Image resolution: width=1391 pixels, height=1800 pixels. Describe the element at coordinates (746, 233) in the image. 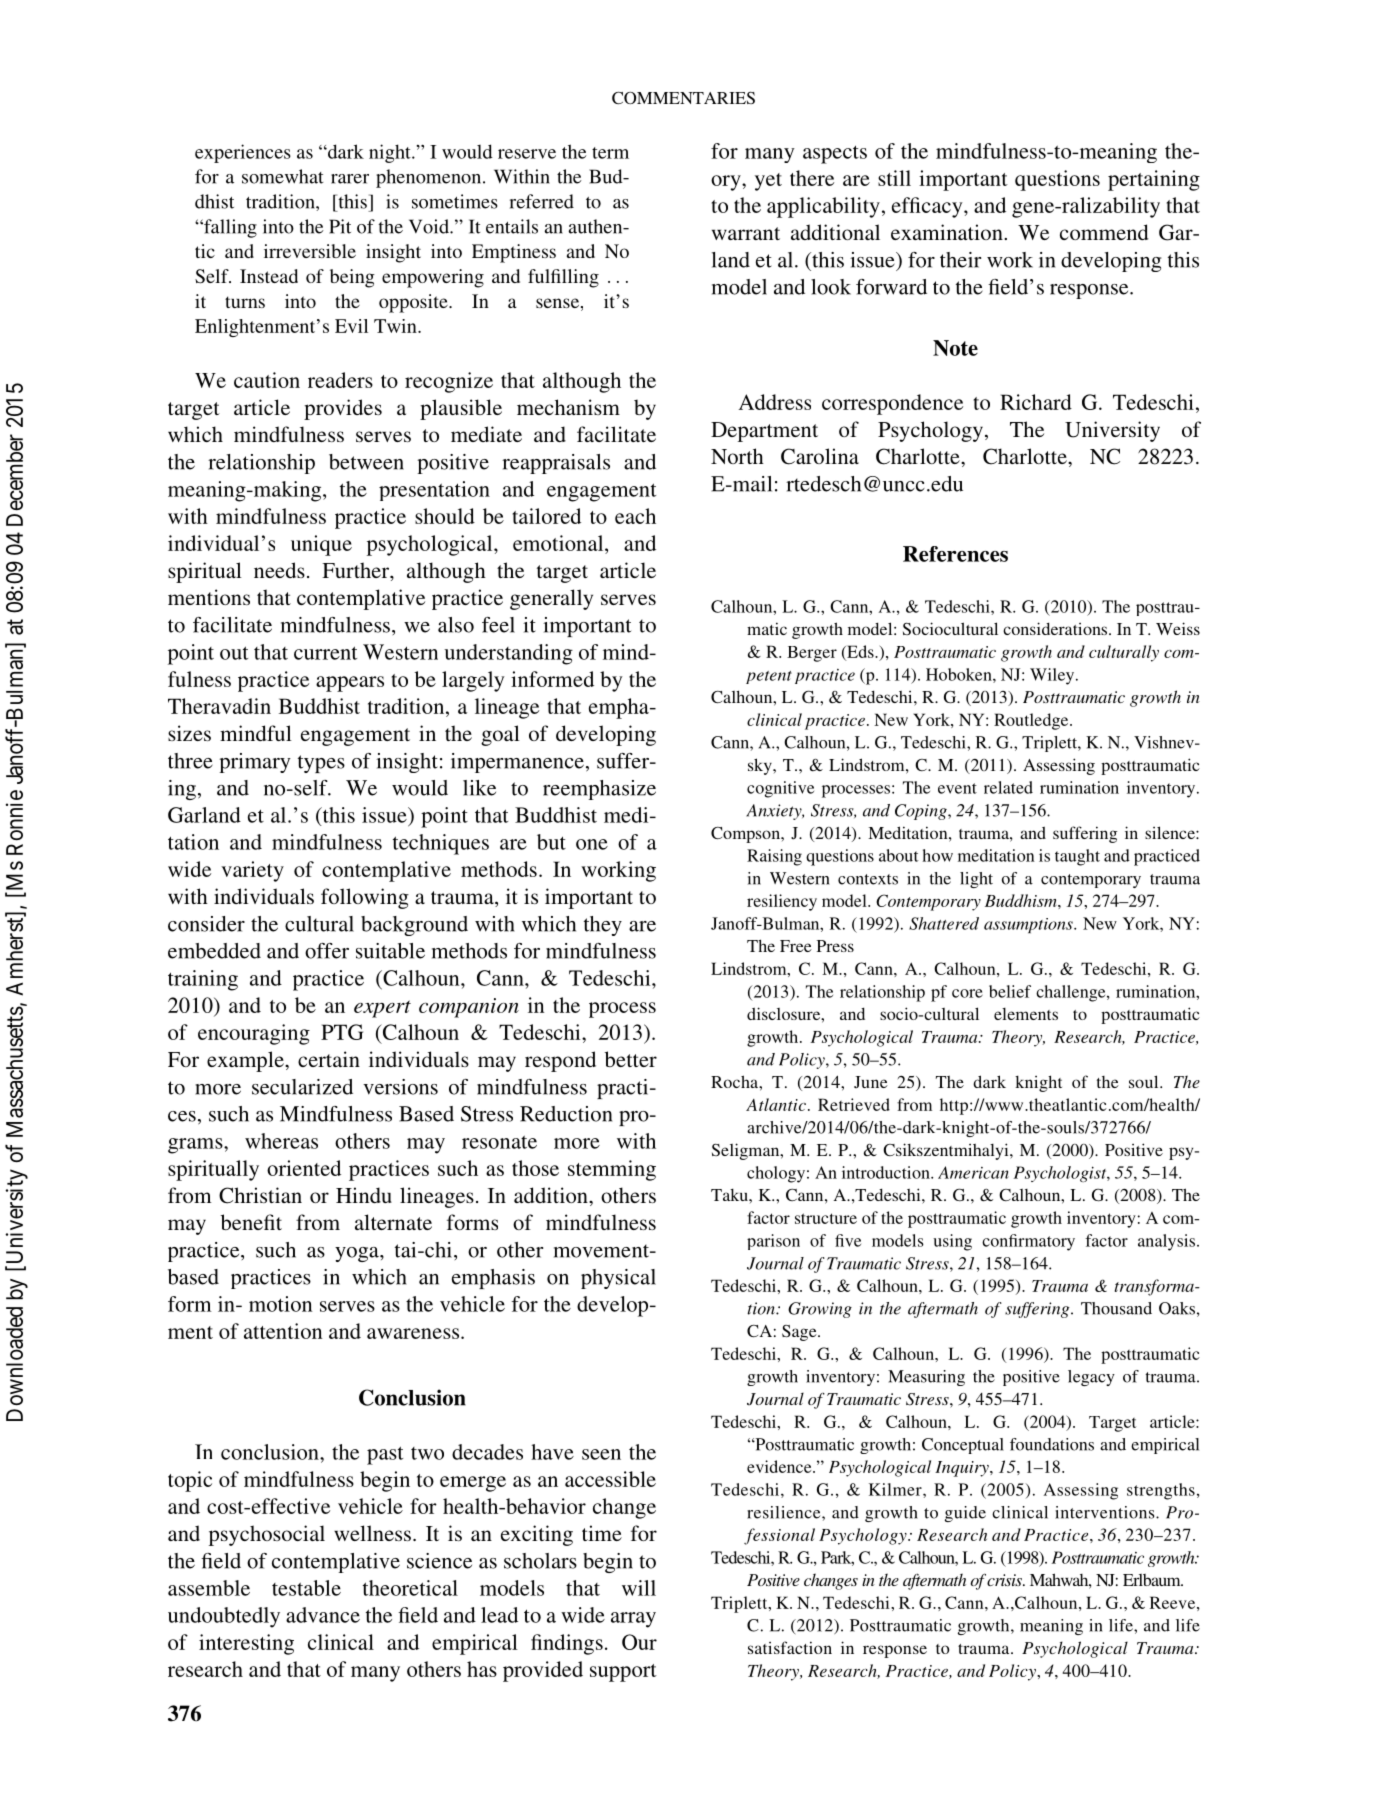

I see `warrant` at that location.
